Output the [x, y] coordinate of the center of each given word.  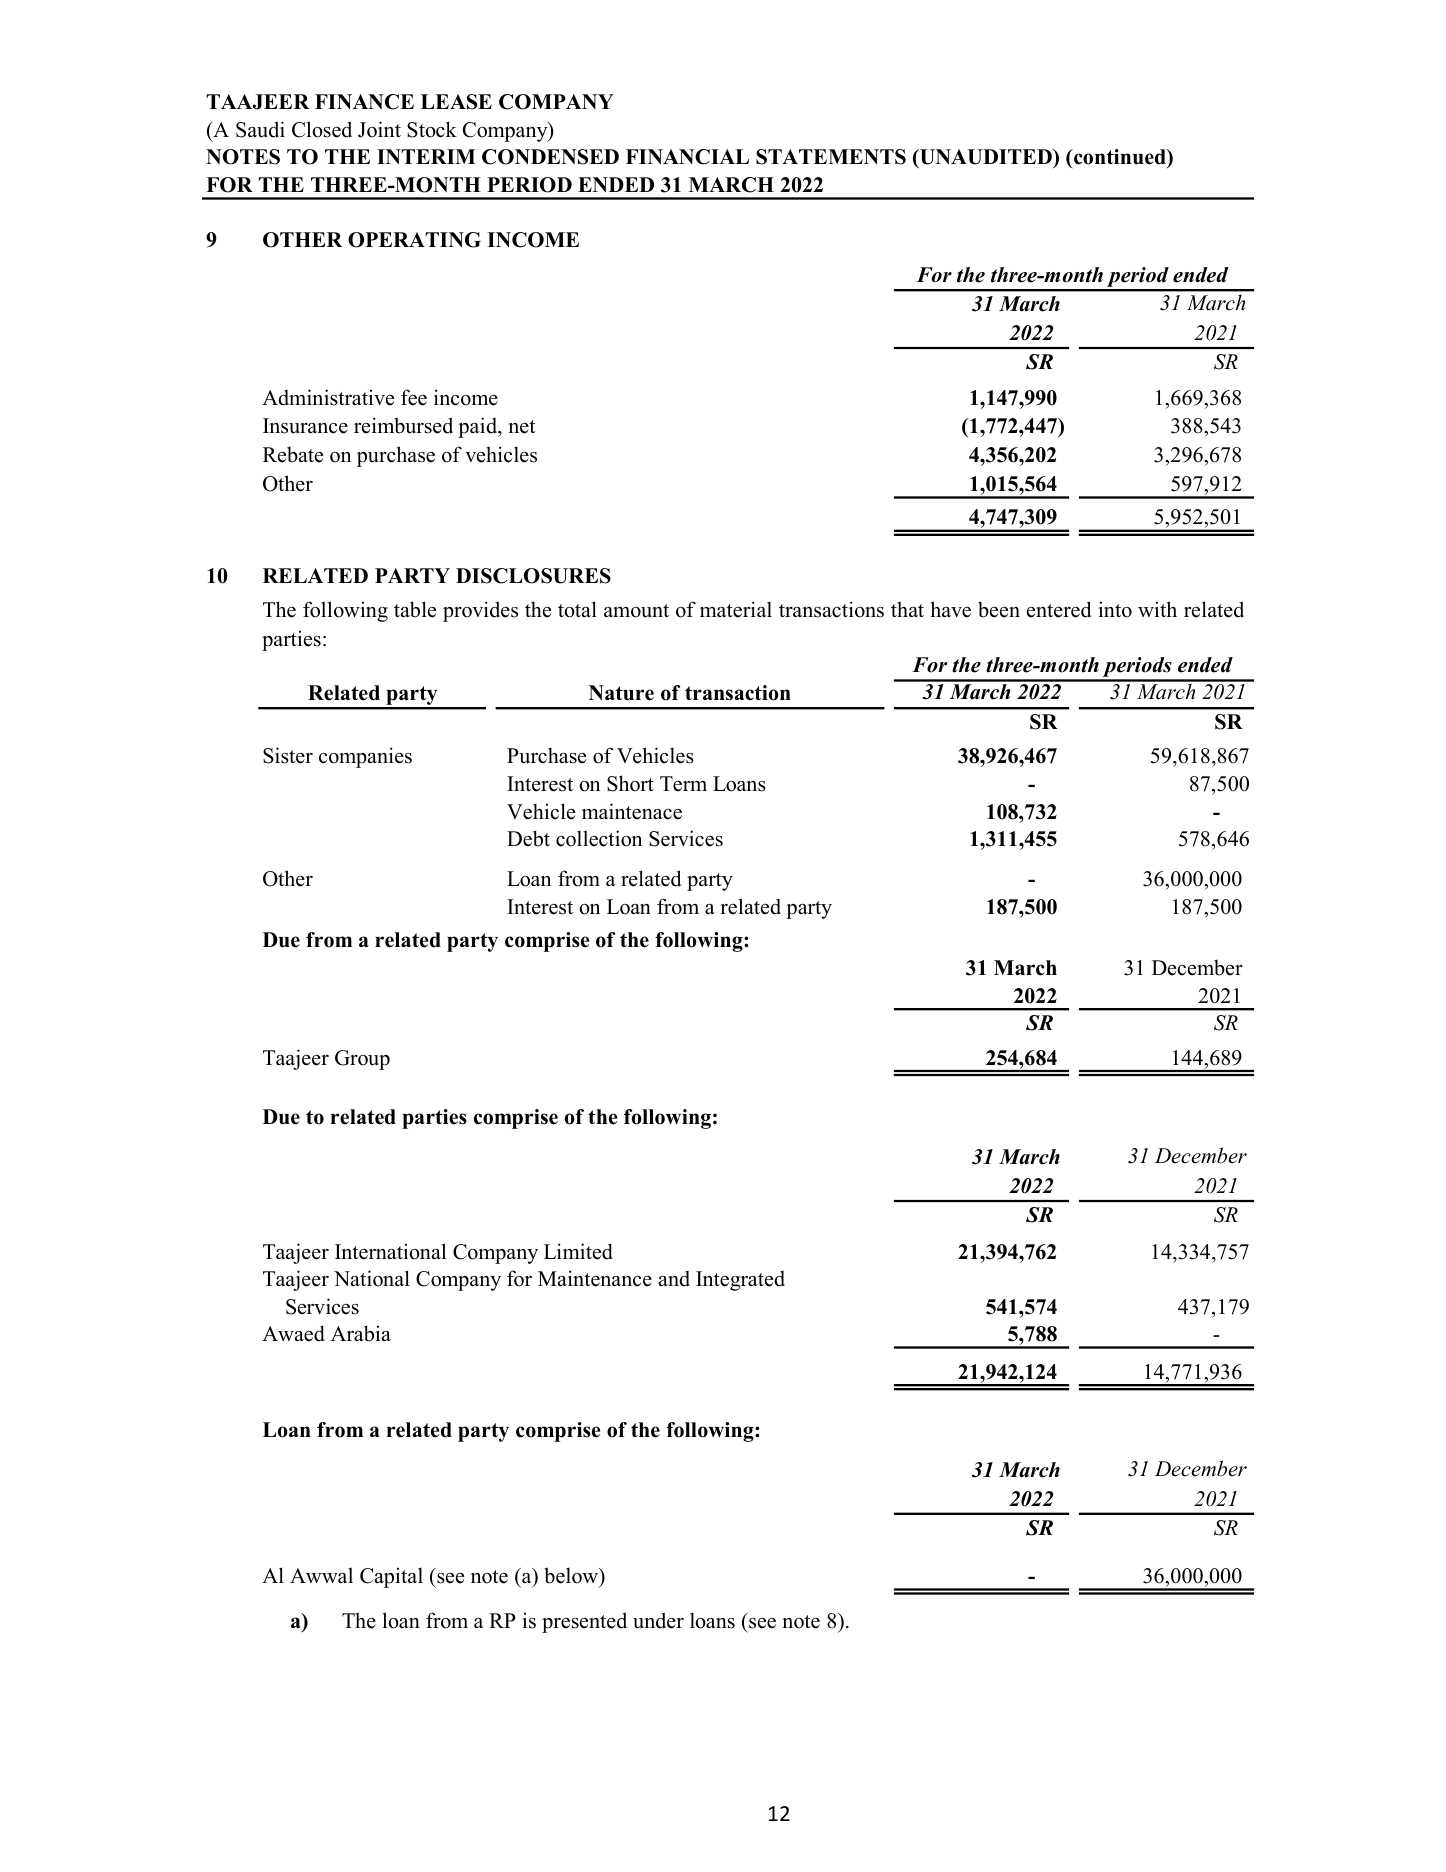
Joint [379, 129]
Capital [391, 1577]
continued [1120, 158]
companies [365, 757]
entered [1059, 609]
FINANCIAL [687, 157]
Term [683, 784]
